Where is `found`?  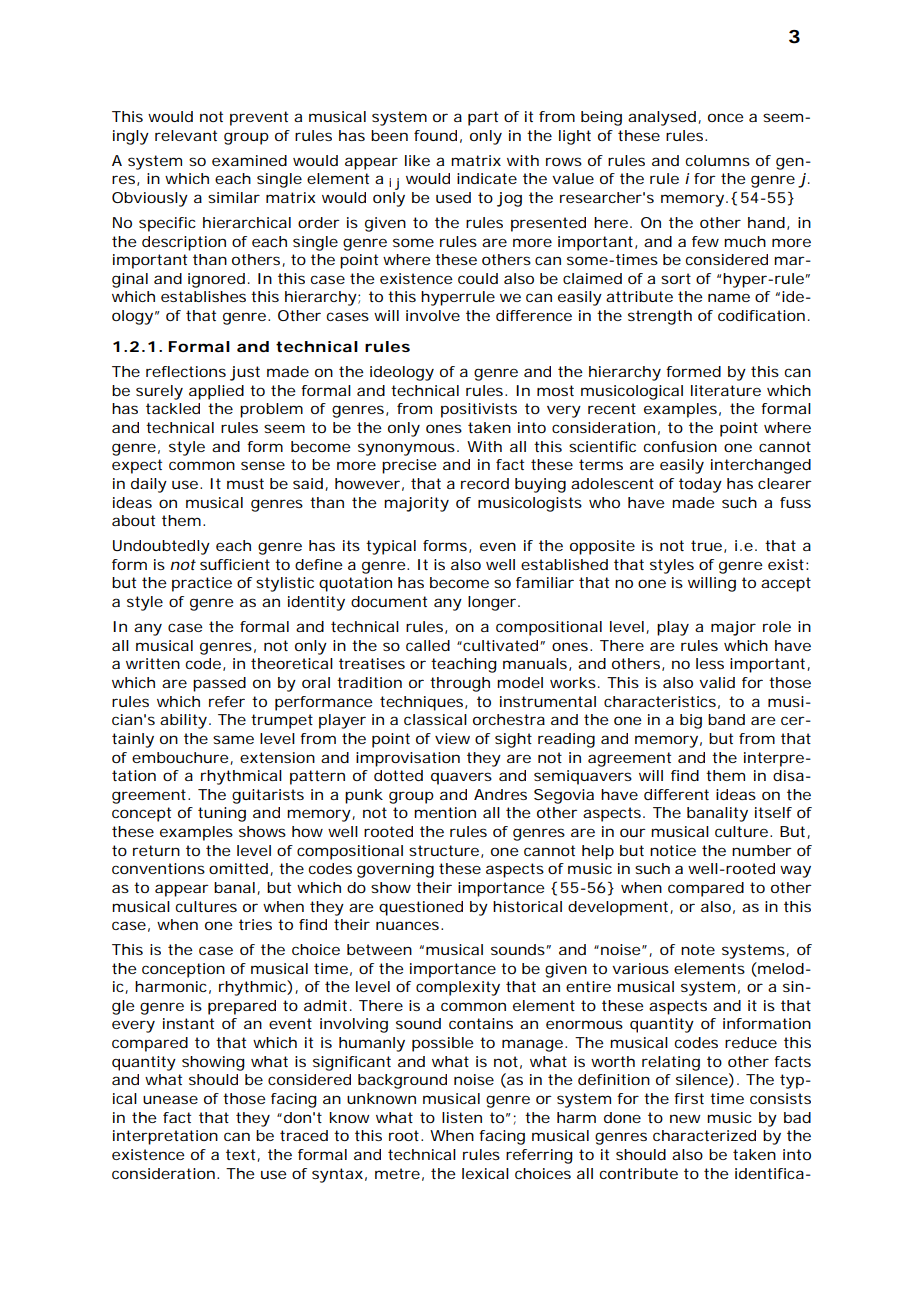
found is located at coordinates (435, 135).
